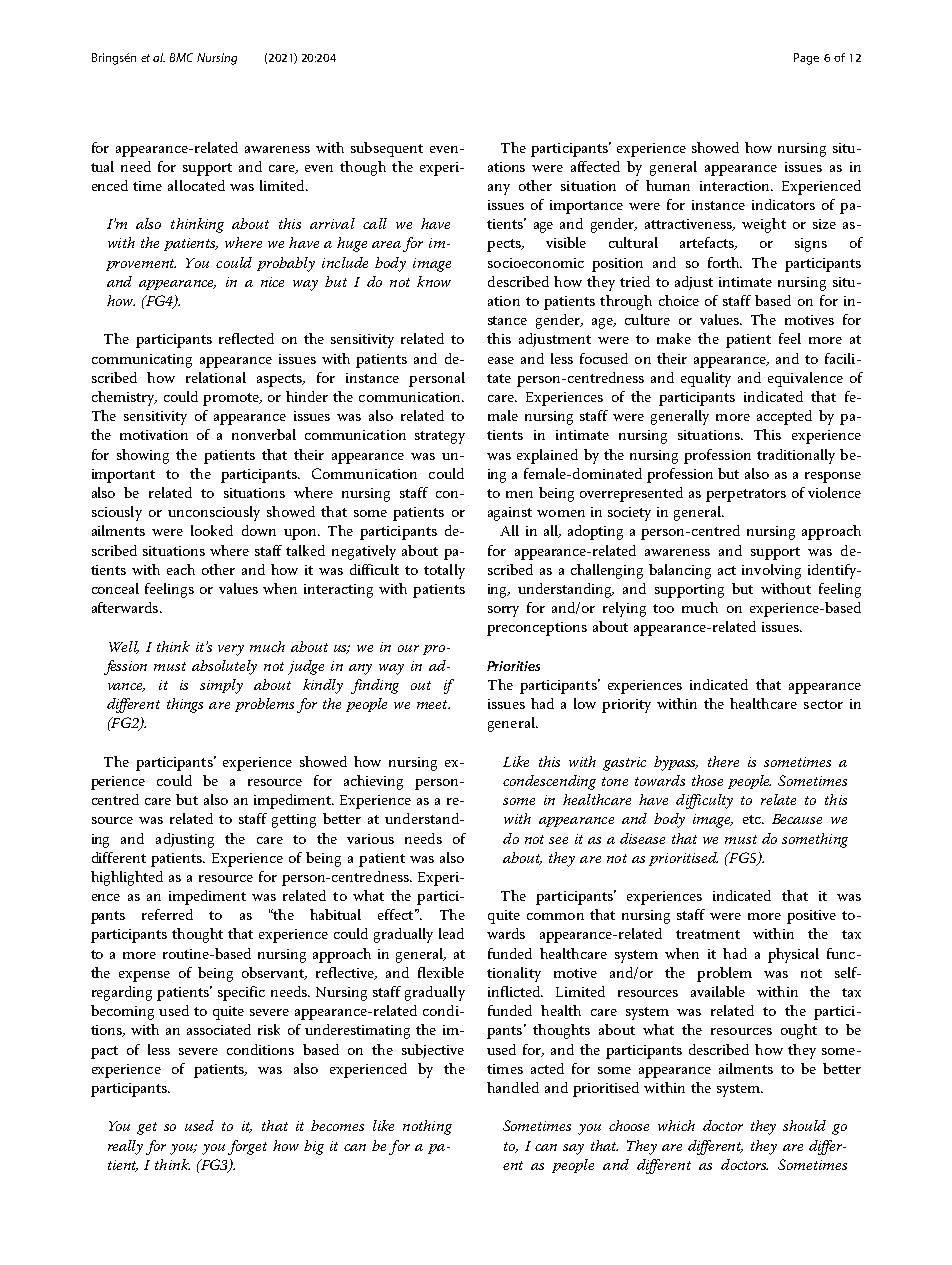  Describe the element at coordinates (804, 1125) in the screenshot. I see `should` at that location.
